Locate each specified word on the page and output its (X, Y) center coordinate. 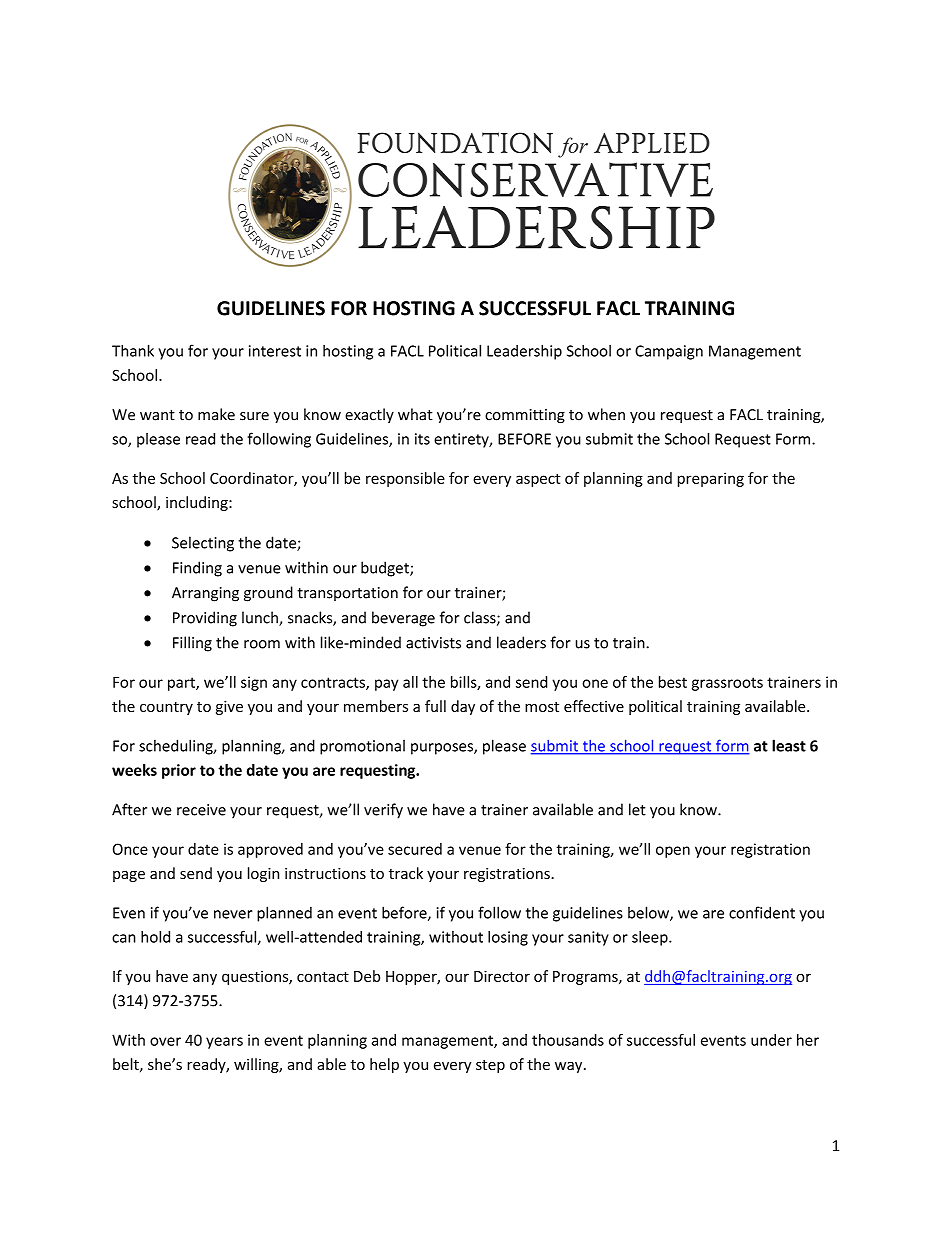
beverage (403, 619)
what (415, 414)
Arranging (205, 594)
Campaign (669, 352)
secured (415, 849)
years (224, 1043)
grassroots (727, 684)
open (673, 852)
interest (275, 351)
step (490, 1066)
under (771, 1040)
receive (201, 810)
